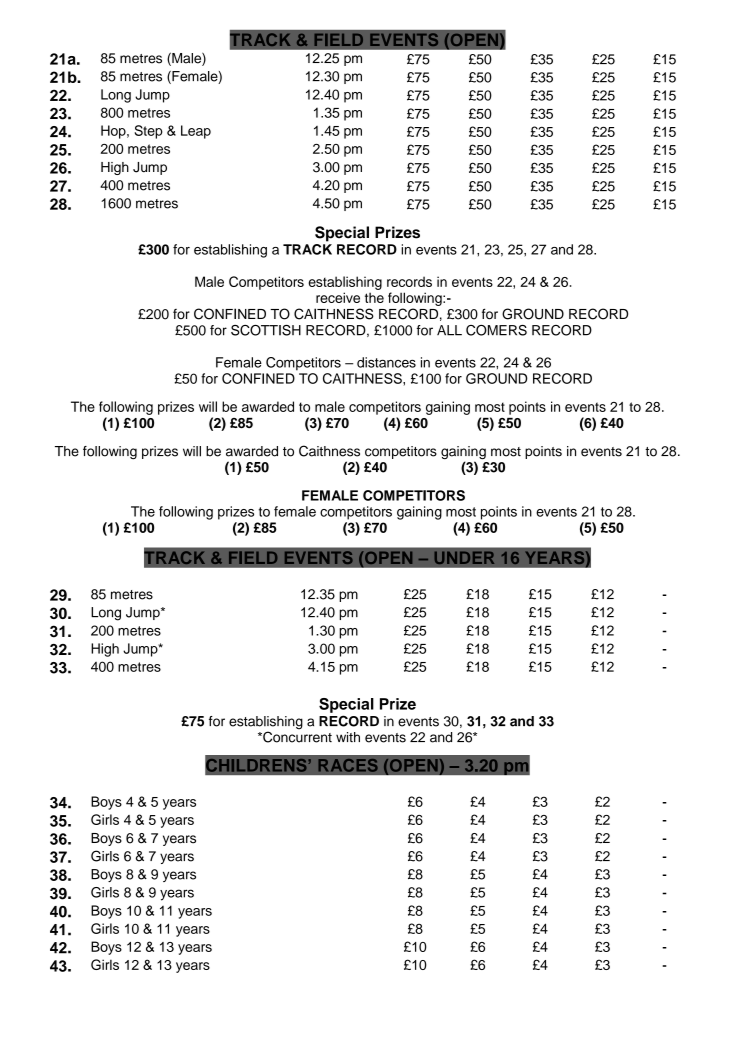  Describe the element at coordinates (296, 736) in the page. I see `Concurrent` at that location.
